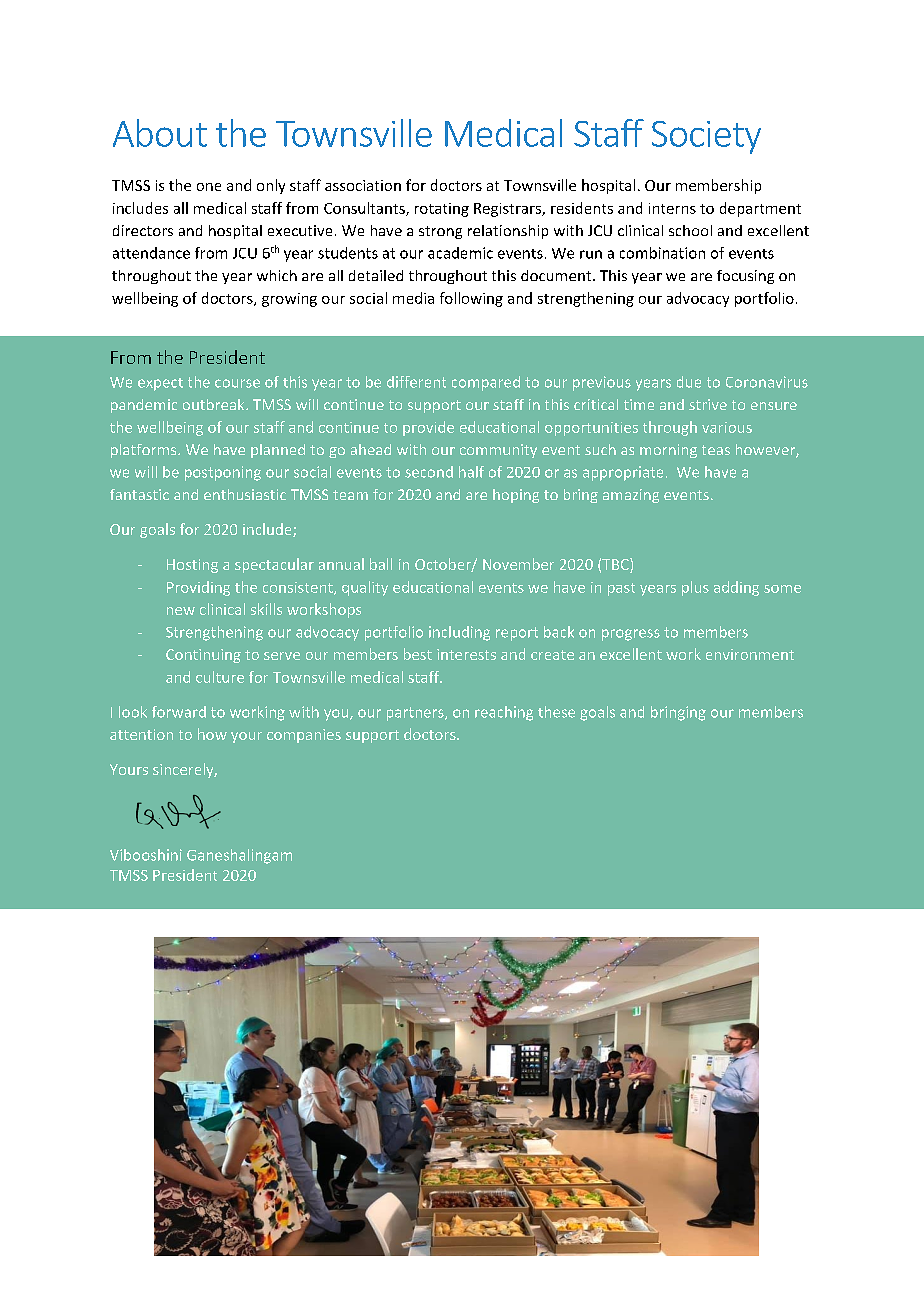 The width and height of the document is (924, 1308). Describe the element at coordinates (706, 137) in the document. I see `Society` at that location.
